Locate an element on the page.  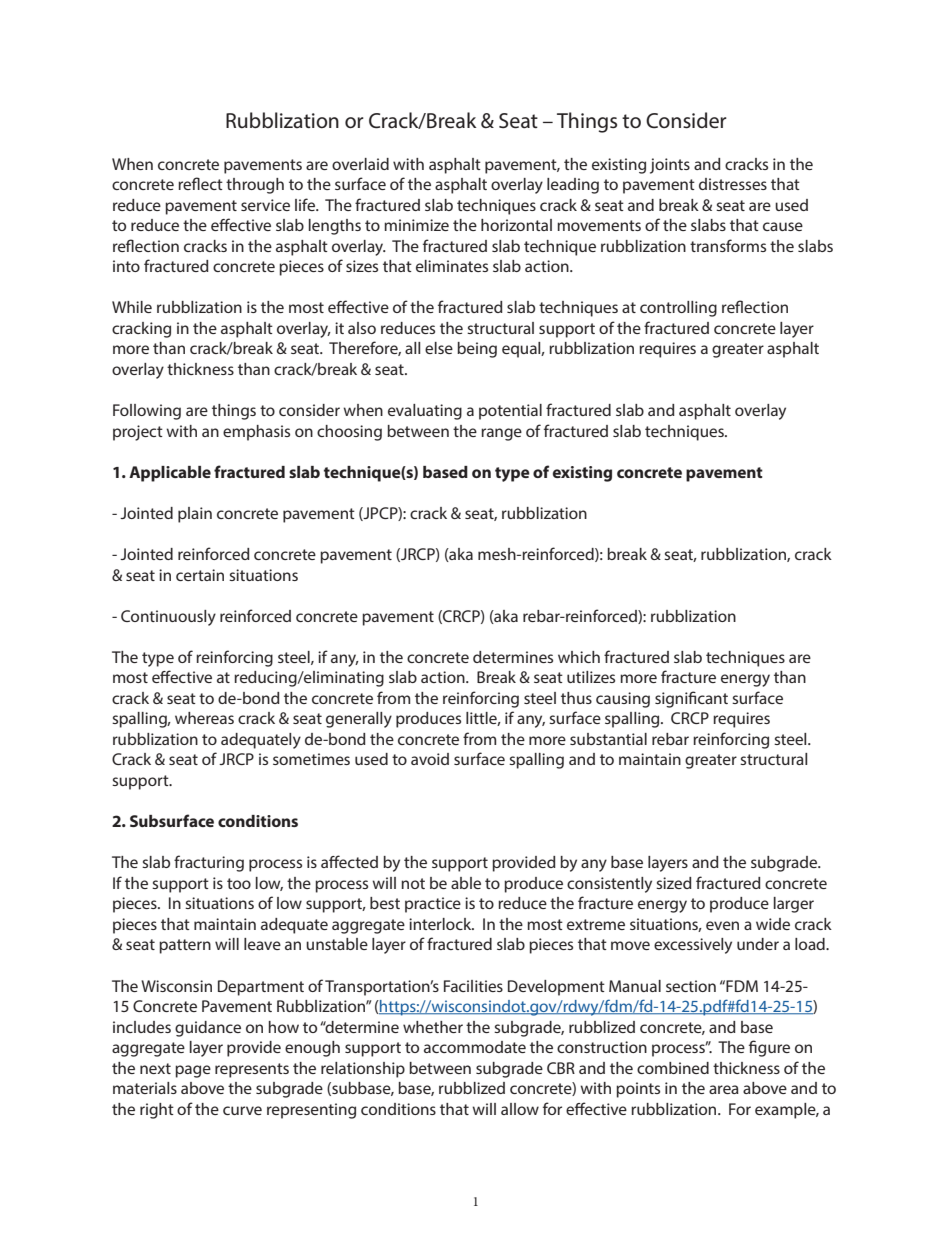
horizontal is located at coordinates (516, 225).
